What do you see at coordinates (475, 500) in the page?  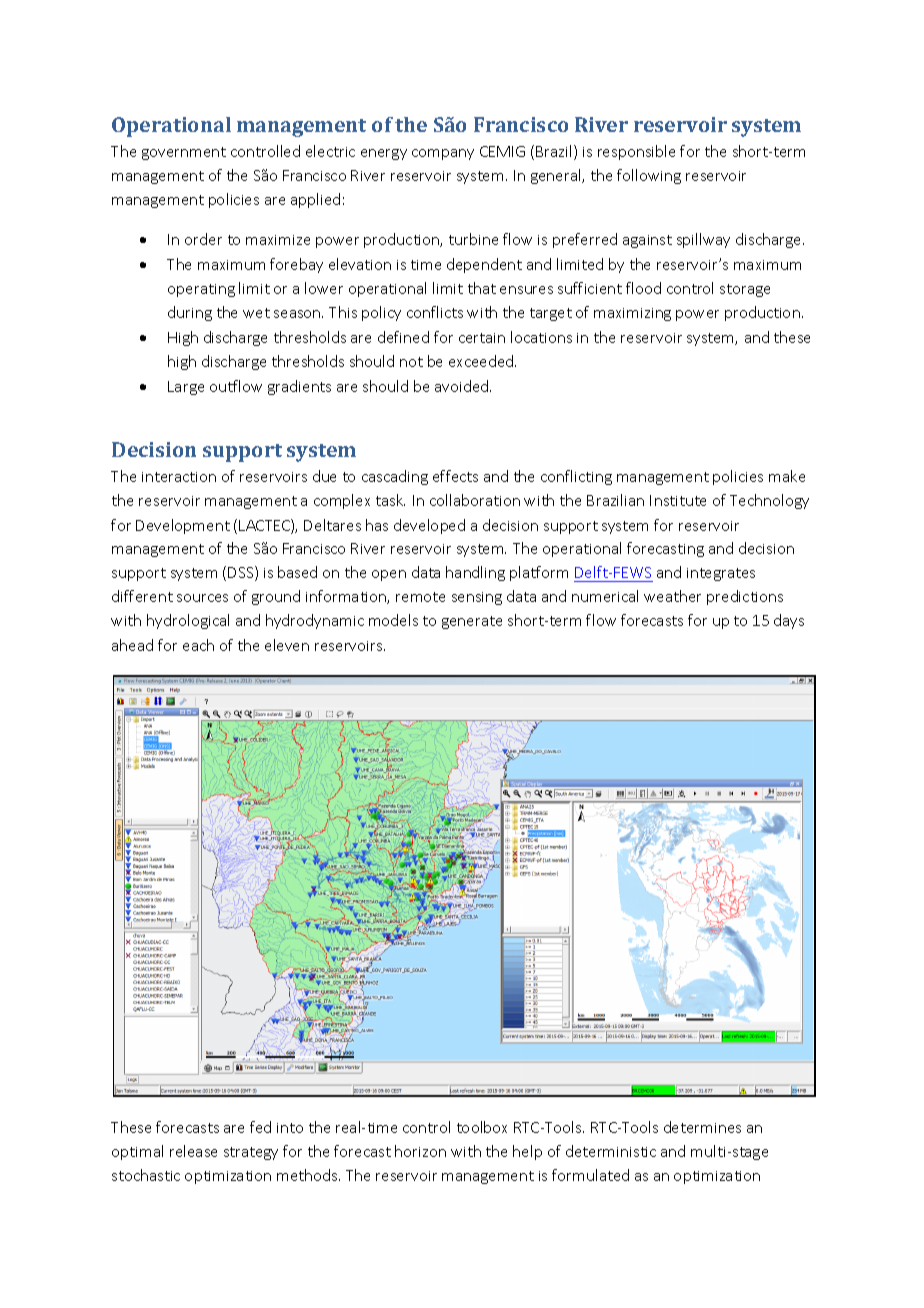 I see `collaboration` at bounding box center [475, 500].
